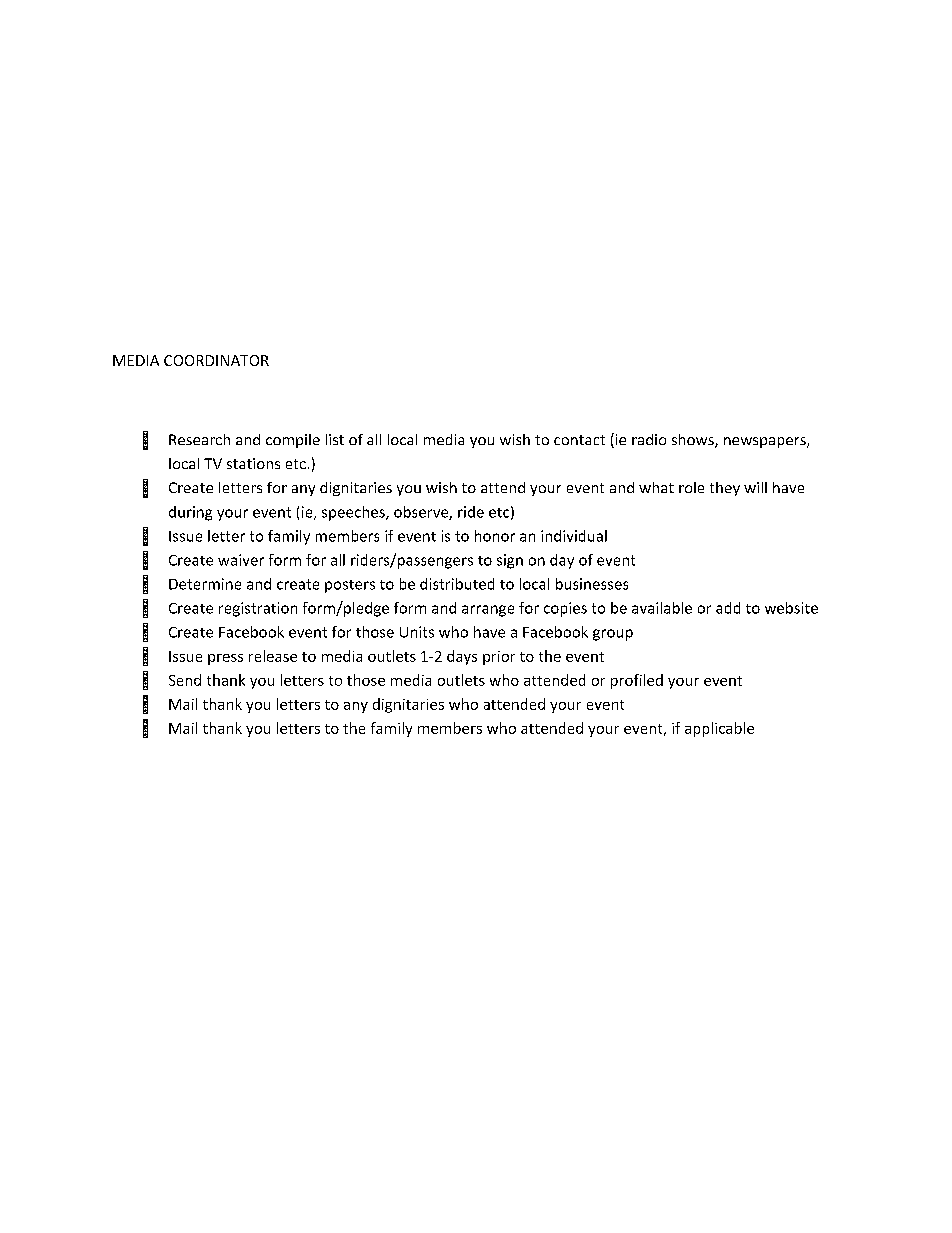  What do you see at coordinates (241, 560) in the screenshot?
I see `waiver` at bounding box center [241, 560].
